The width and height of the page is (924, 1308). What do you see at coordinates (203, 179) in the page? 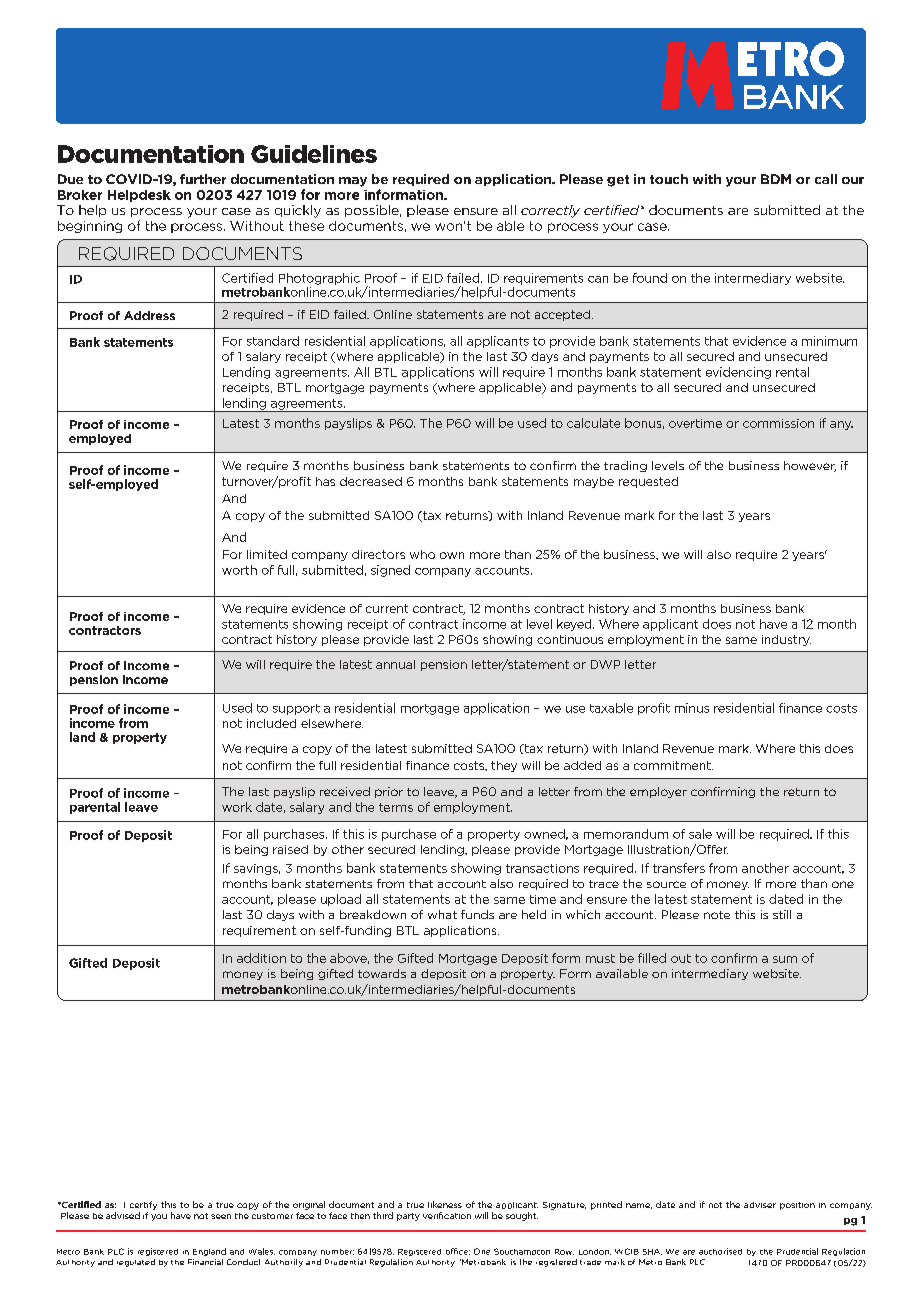
I see `further` at bounding box center [203, 179].
